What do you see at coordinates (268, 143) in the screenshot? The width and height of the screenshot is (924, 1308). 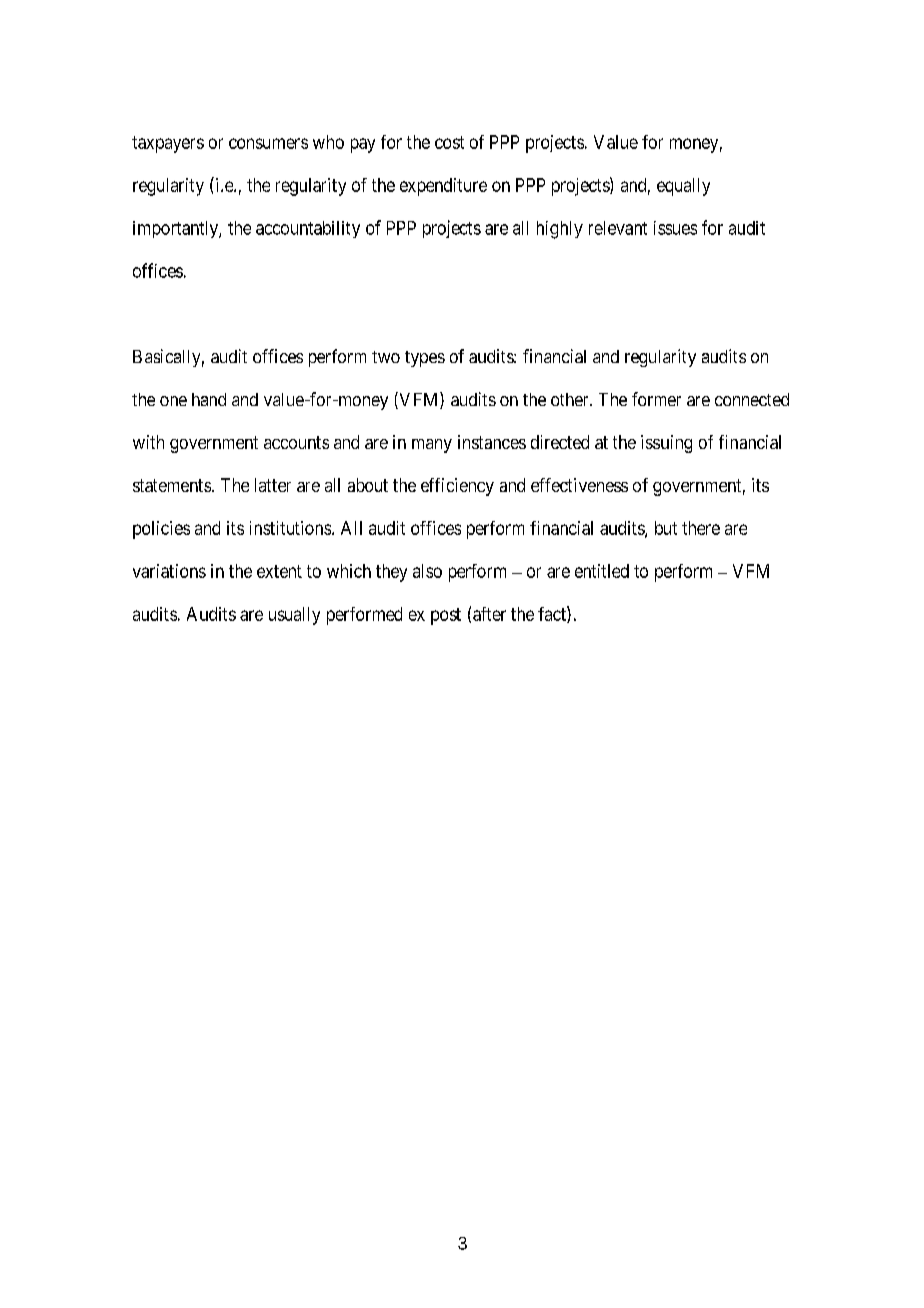 I see `consumers` at bounding box center [268, 143].
